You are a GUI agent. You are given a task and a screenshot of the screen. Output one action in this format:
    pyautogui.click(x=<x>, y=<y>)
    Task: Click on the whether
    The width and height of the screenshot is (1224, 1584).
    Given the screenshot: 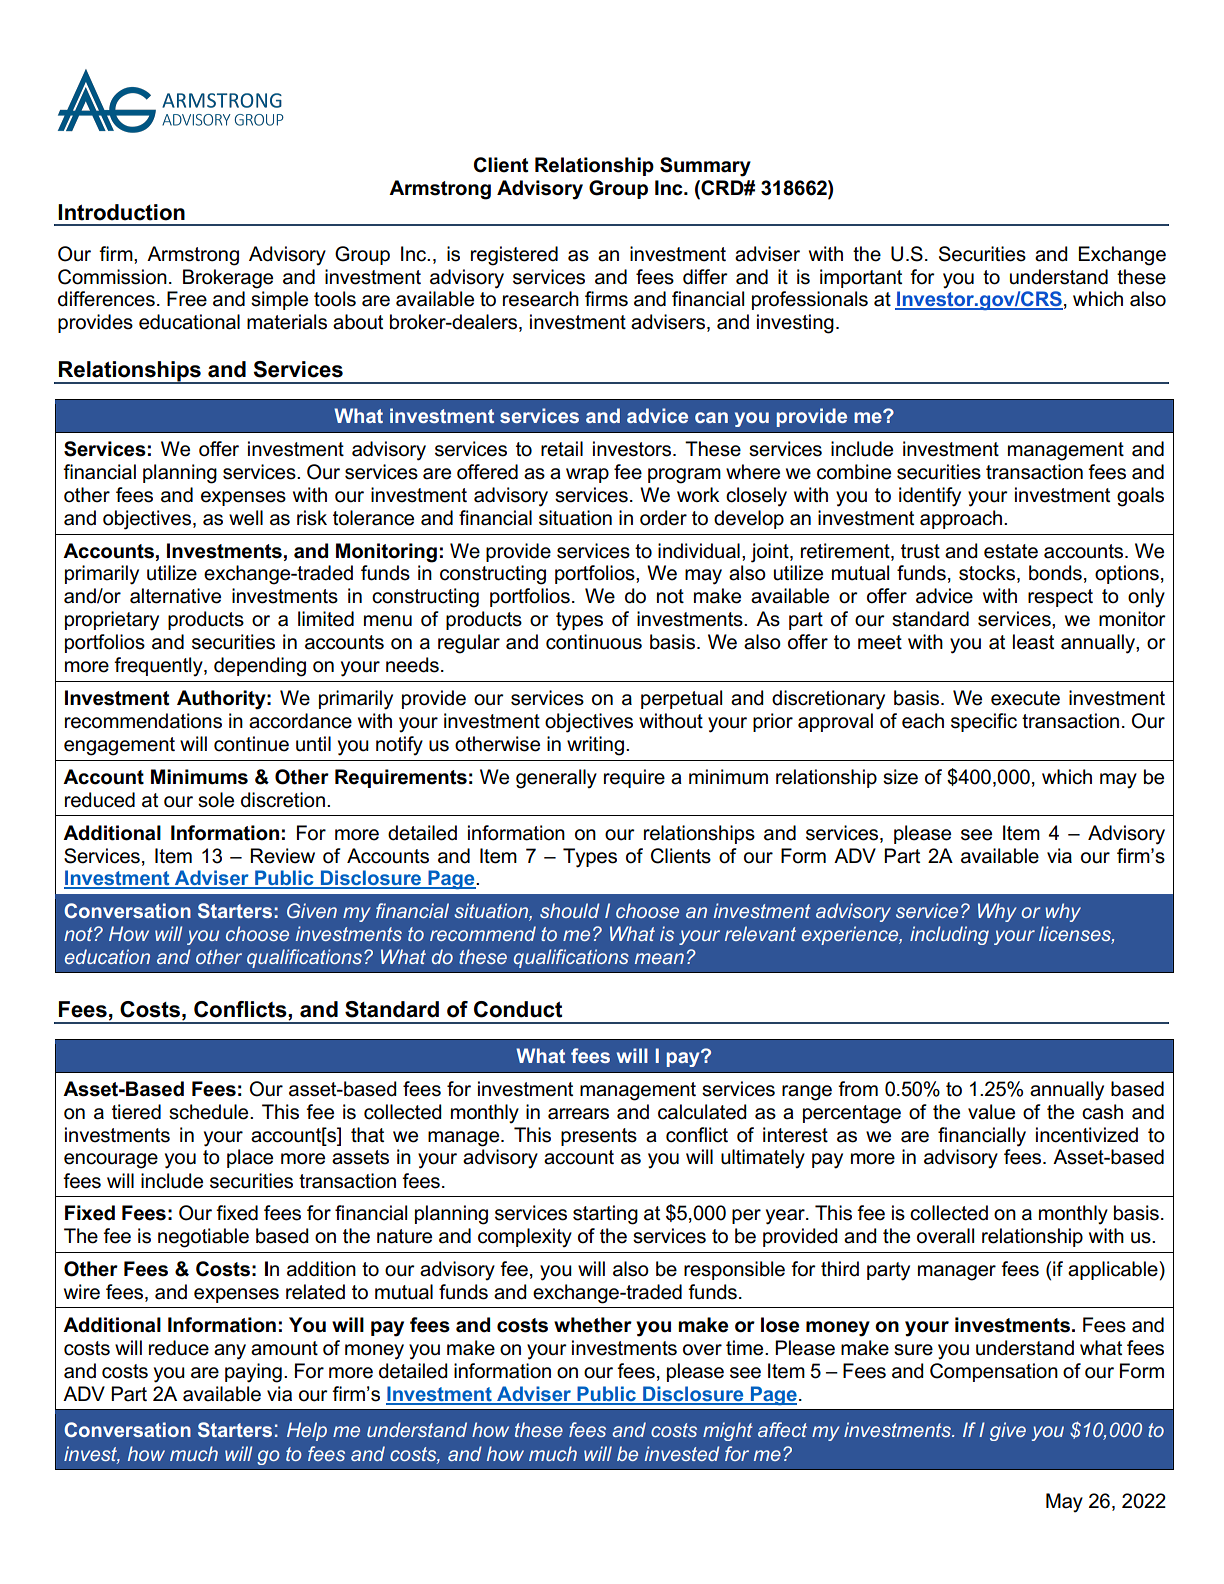 What is the action you would take?
    pyautogui.click(x=593, y=1325)
